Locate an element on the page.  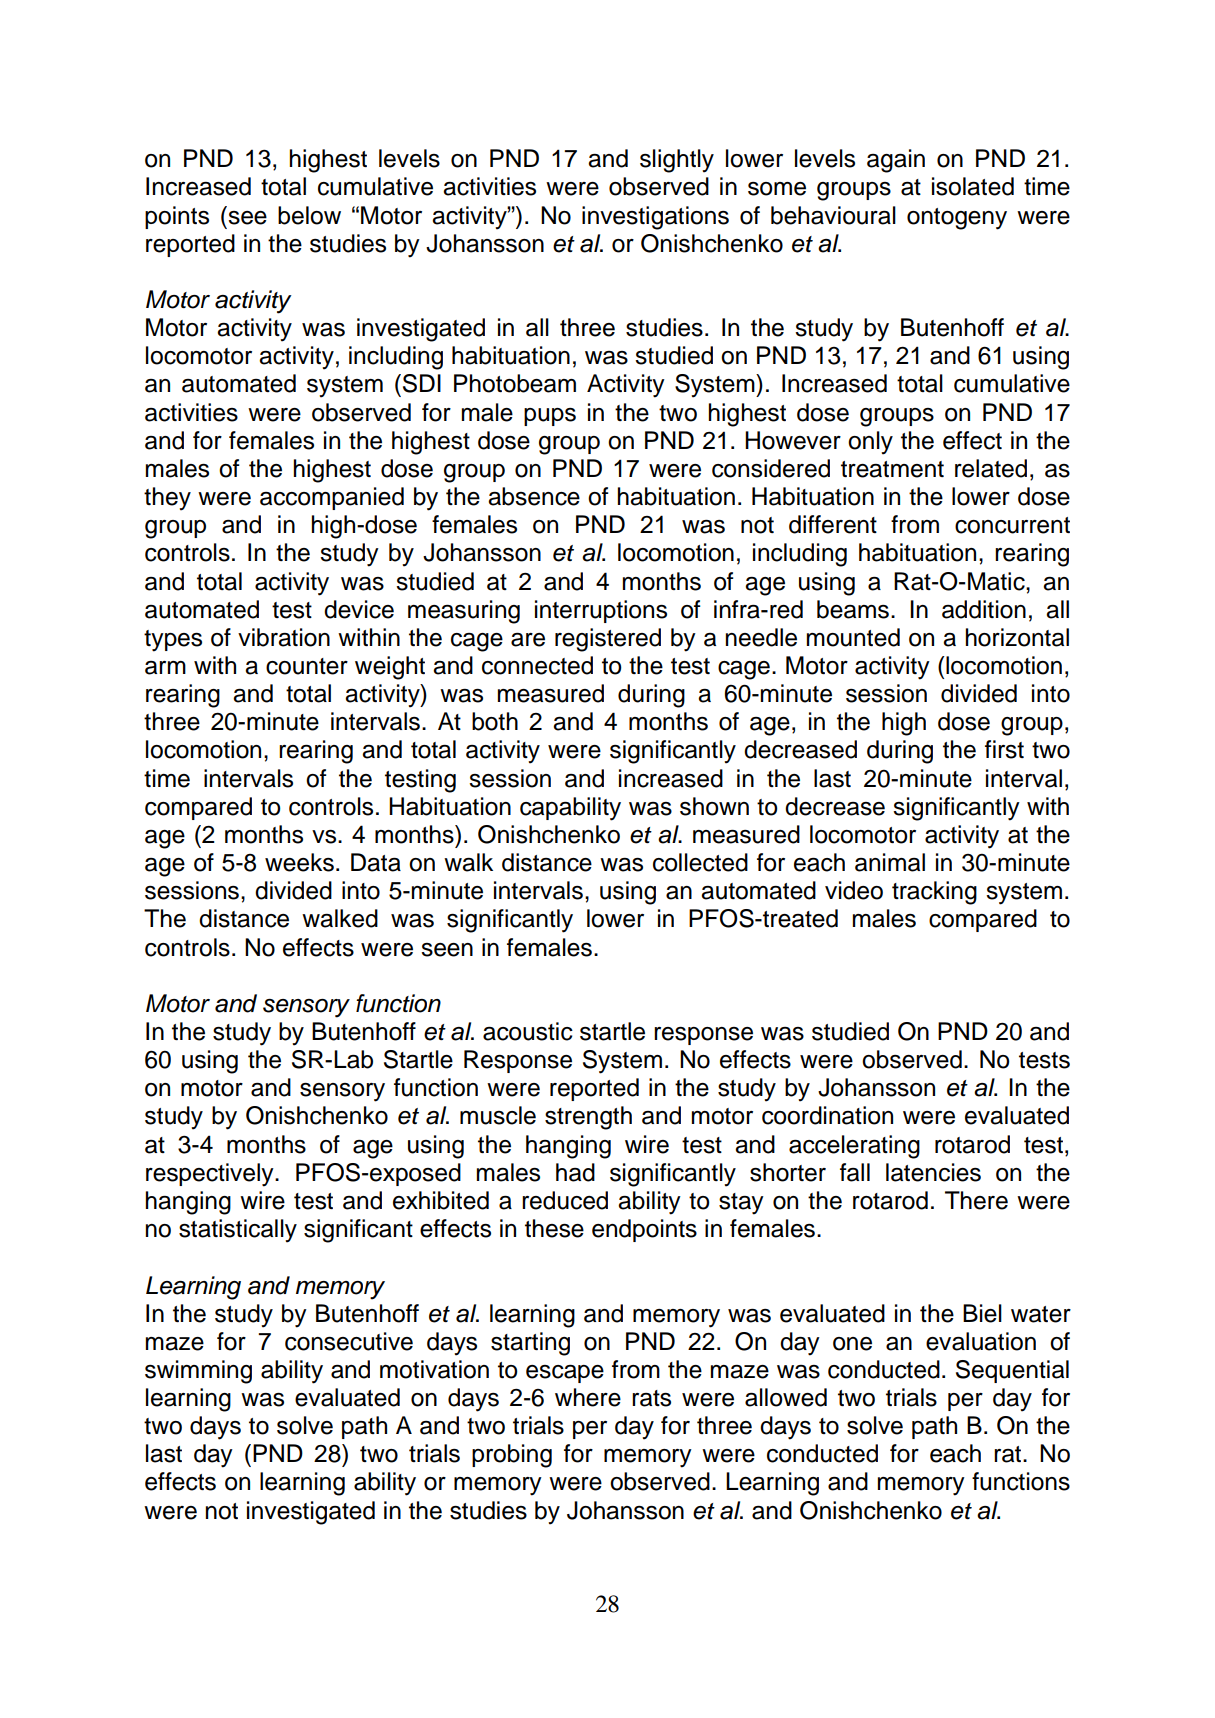
investigations is located at coordinates (655, 218).
